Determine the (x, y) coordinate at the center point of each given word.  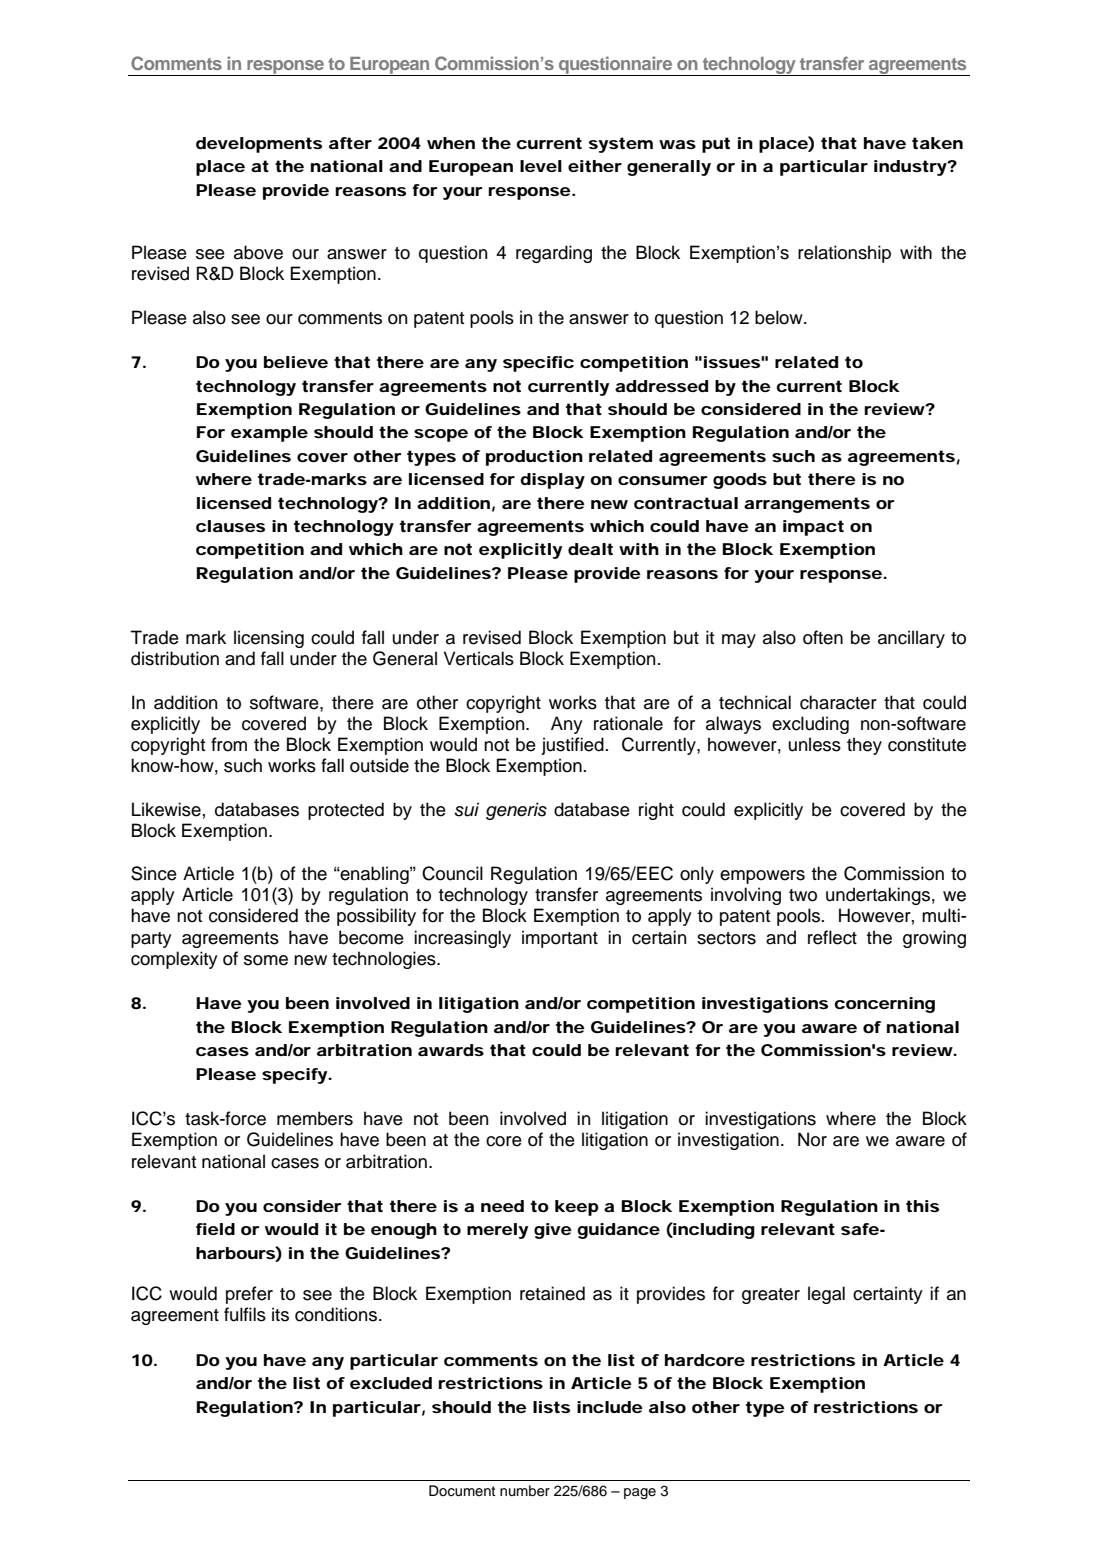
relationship (844, 254)
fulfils (245, 1314)
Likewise (166, 809)
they (864, 746)
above (258, 252)
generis (516, 811)
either (594, 166)
